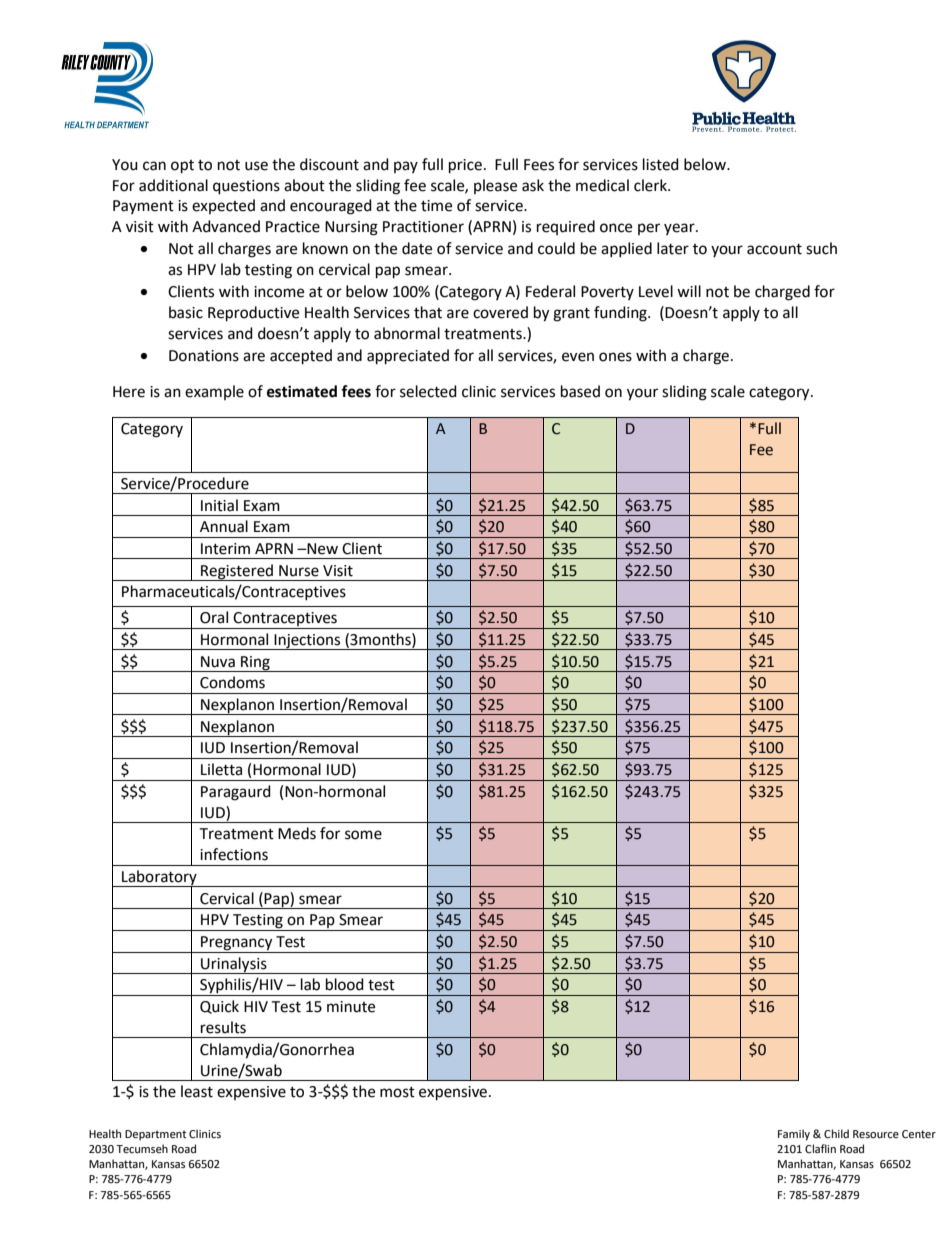  What do you see at coordinates (533, 185) in the image?
I see `ask` at bounding box center [533, 185].
